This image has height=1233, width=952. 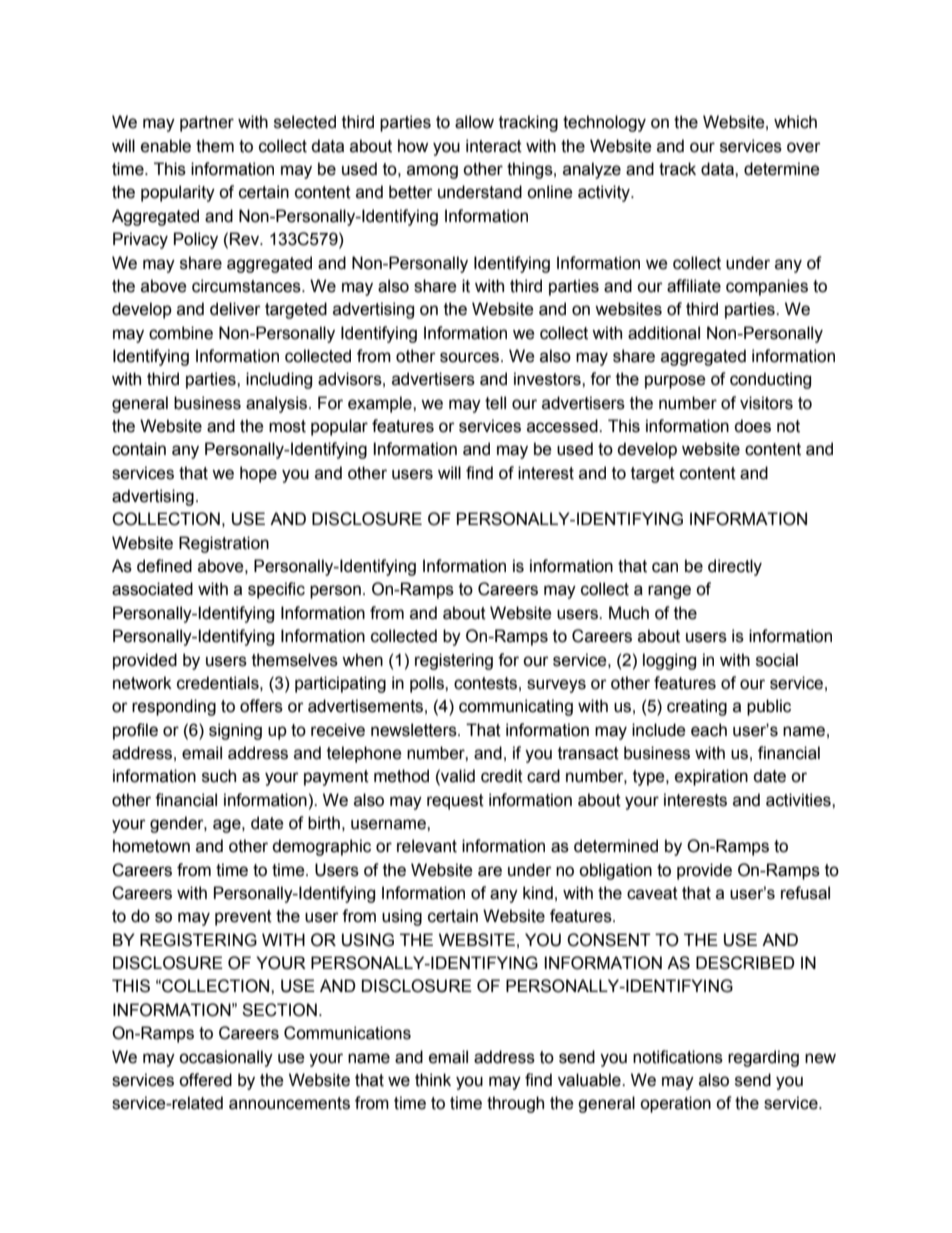 I want to click on regarding, so click(x=763, y=1058).
